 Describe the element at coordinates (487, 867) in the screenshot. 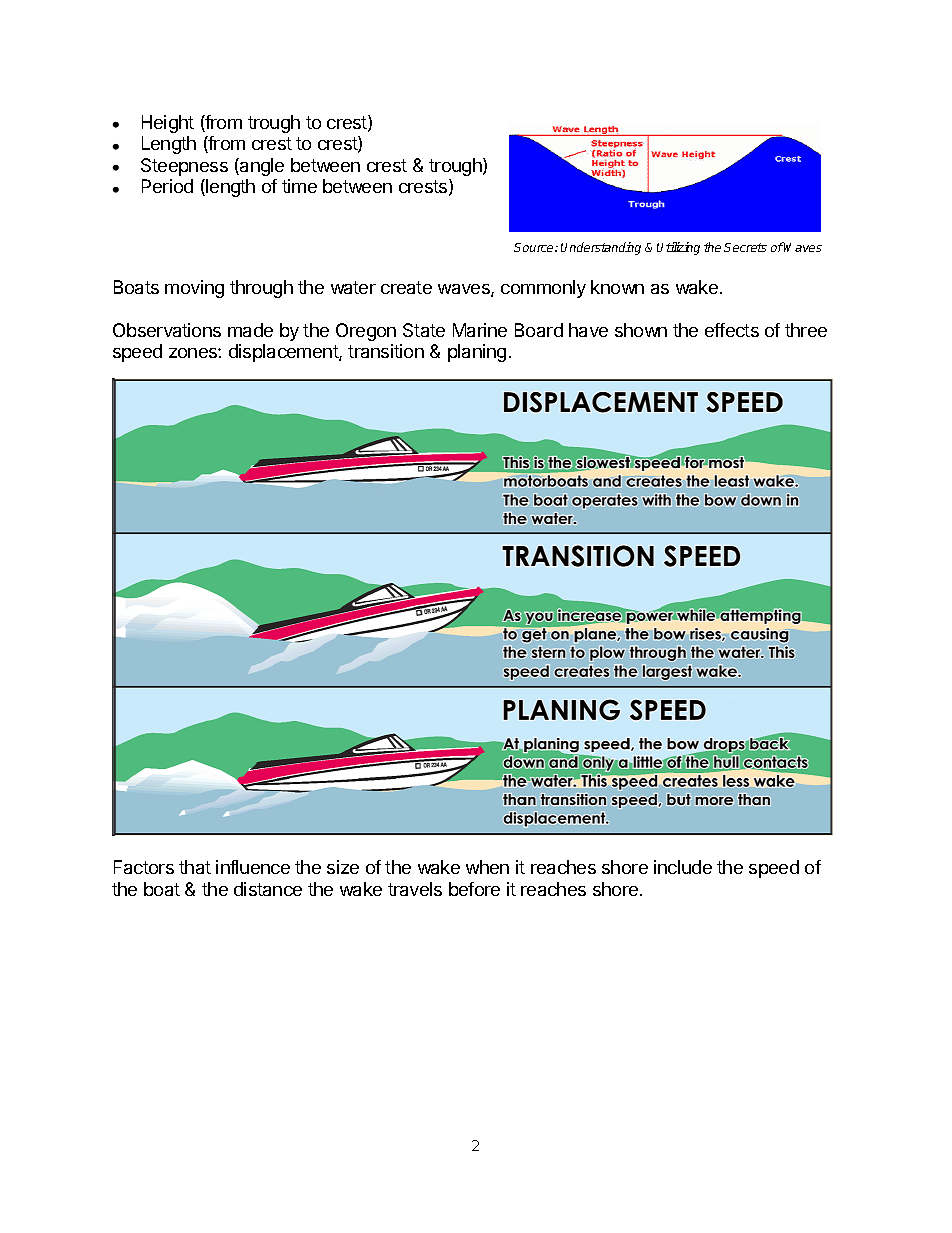

I see `when` at that location.
